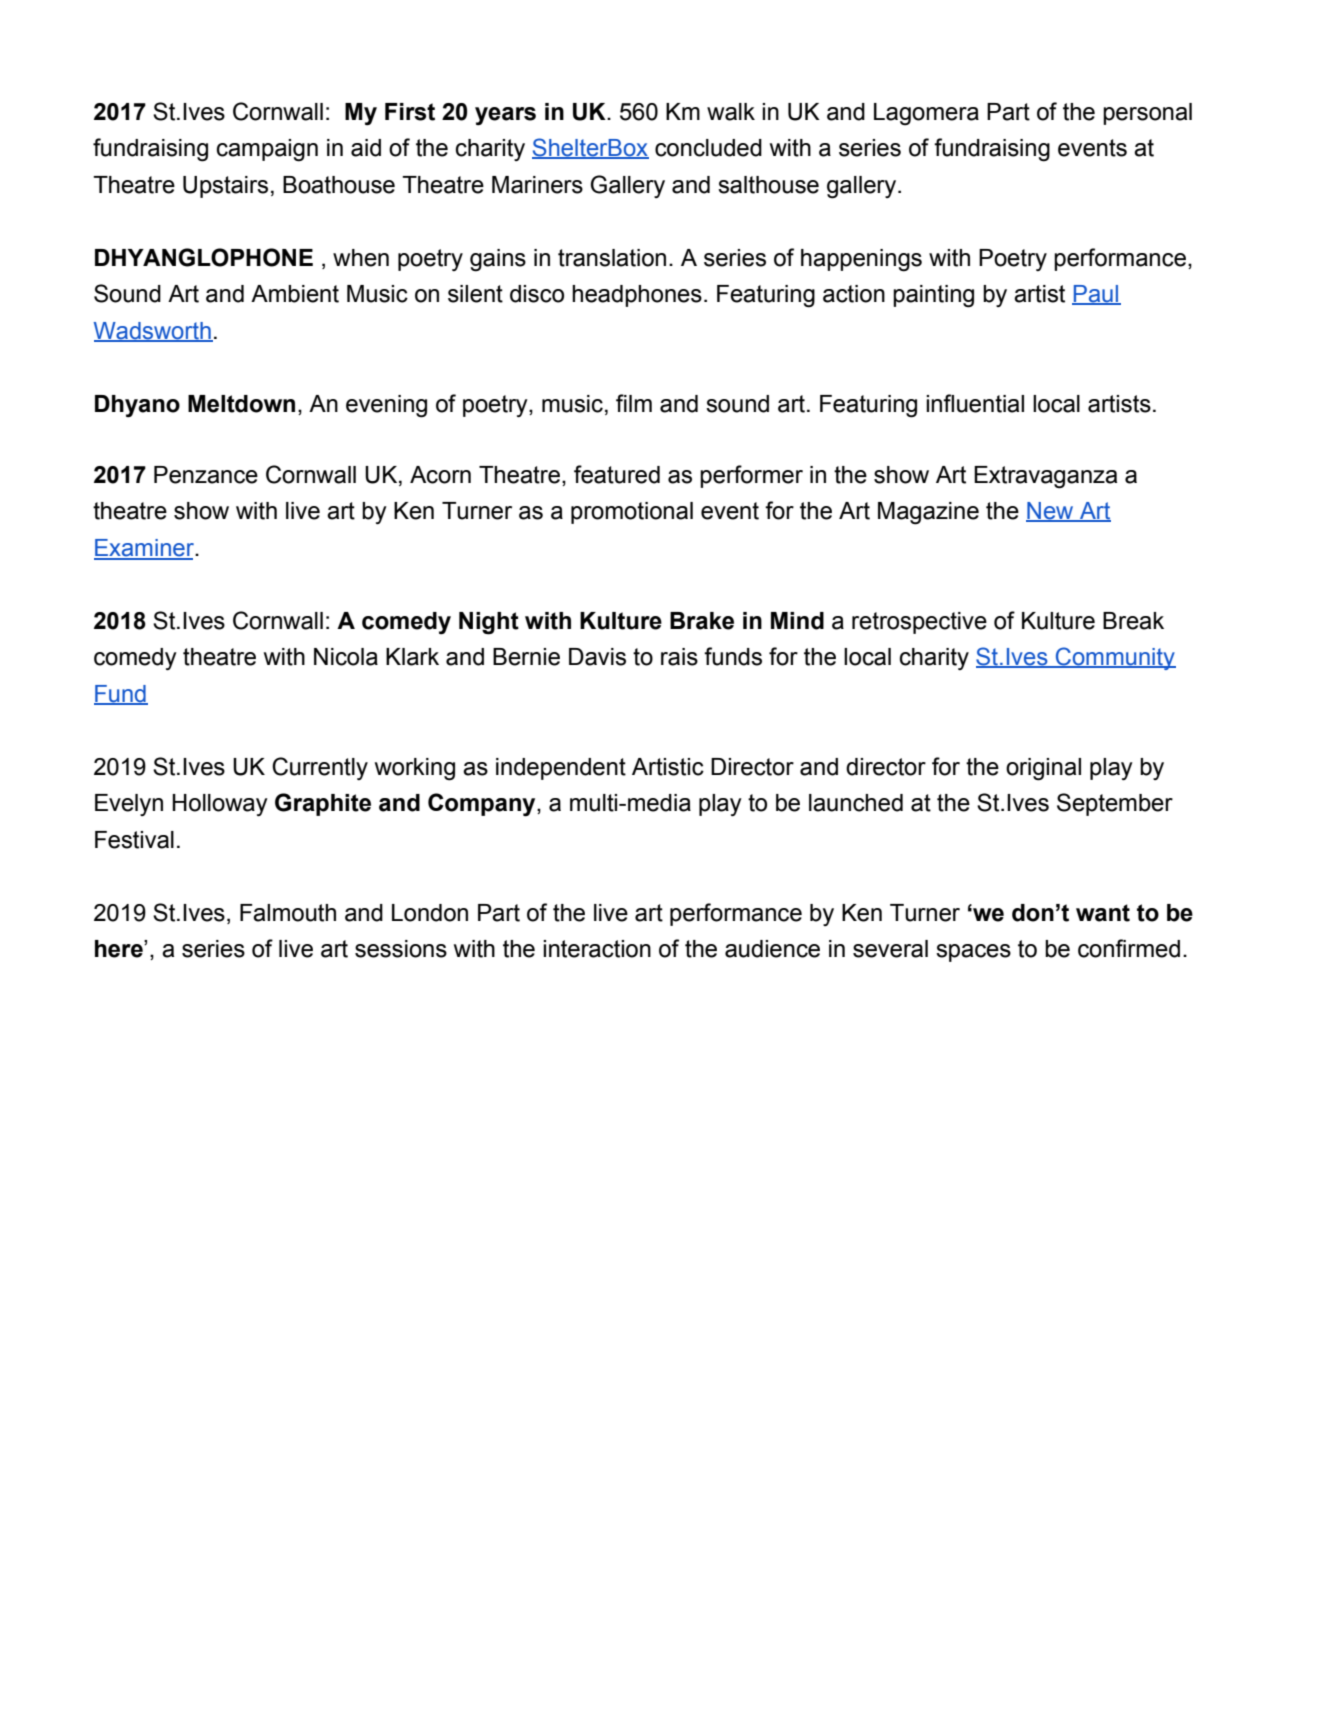  I want to click on spaces, so click(973, 953).
